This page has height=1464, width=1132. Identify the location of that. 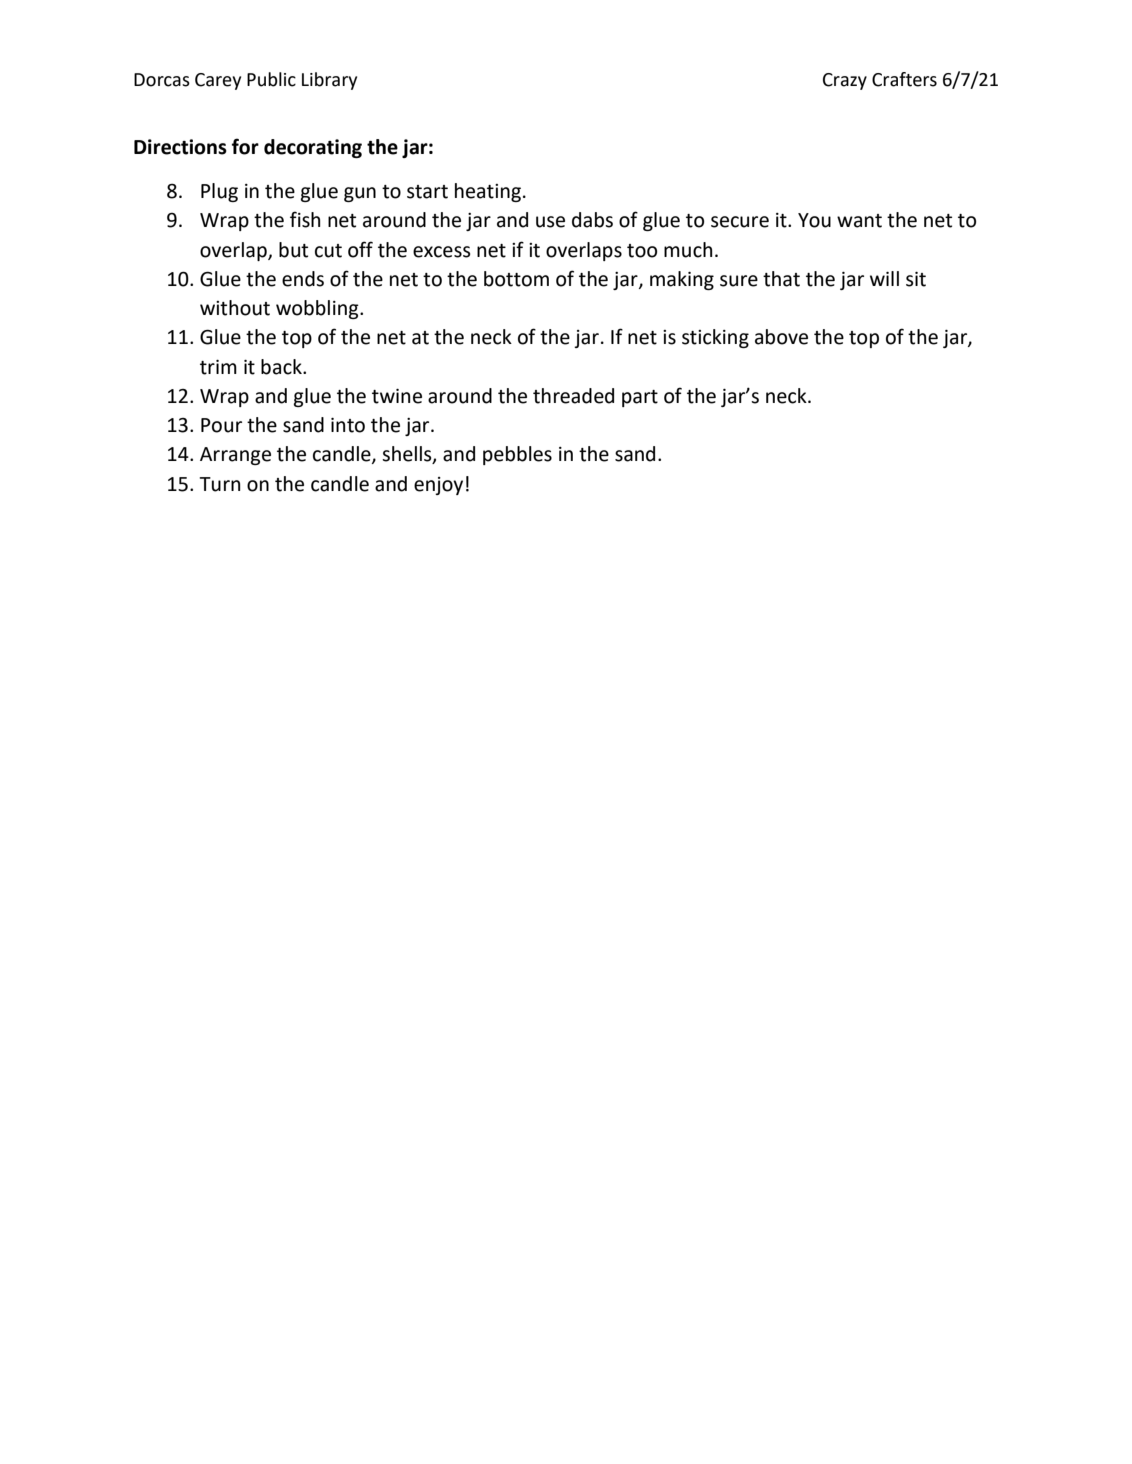
(781, 279).
